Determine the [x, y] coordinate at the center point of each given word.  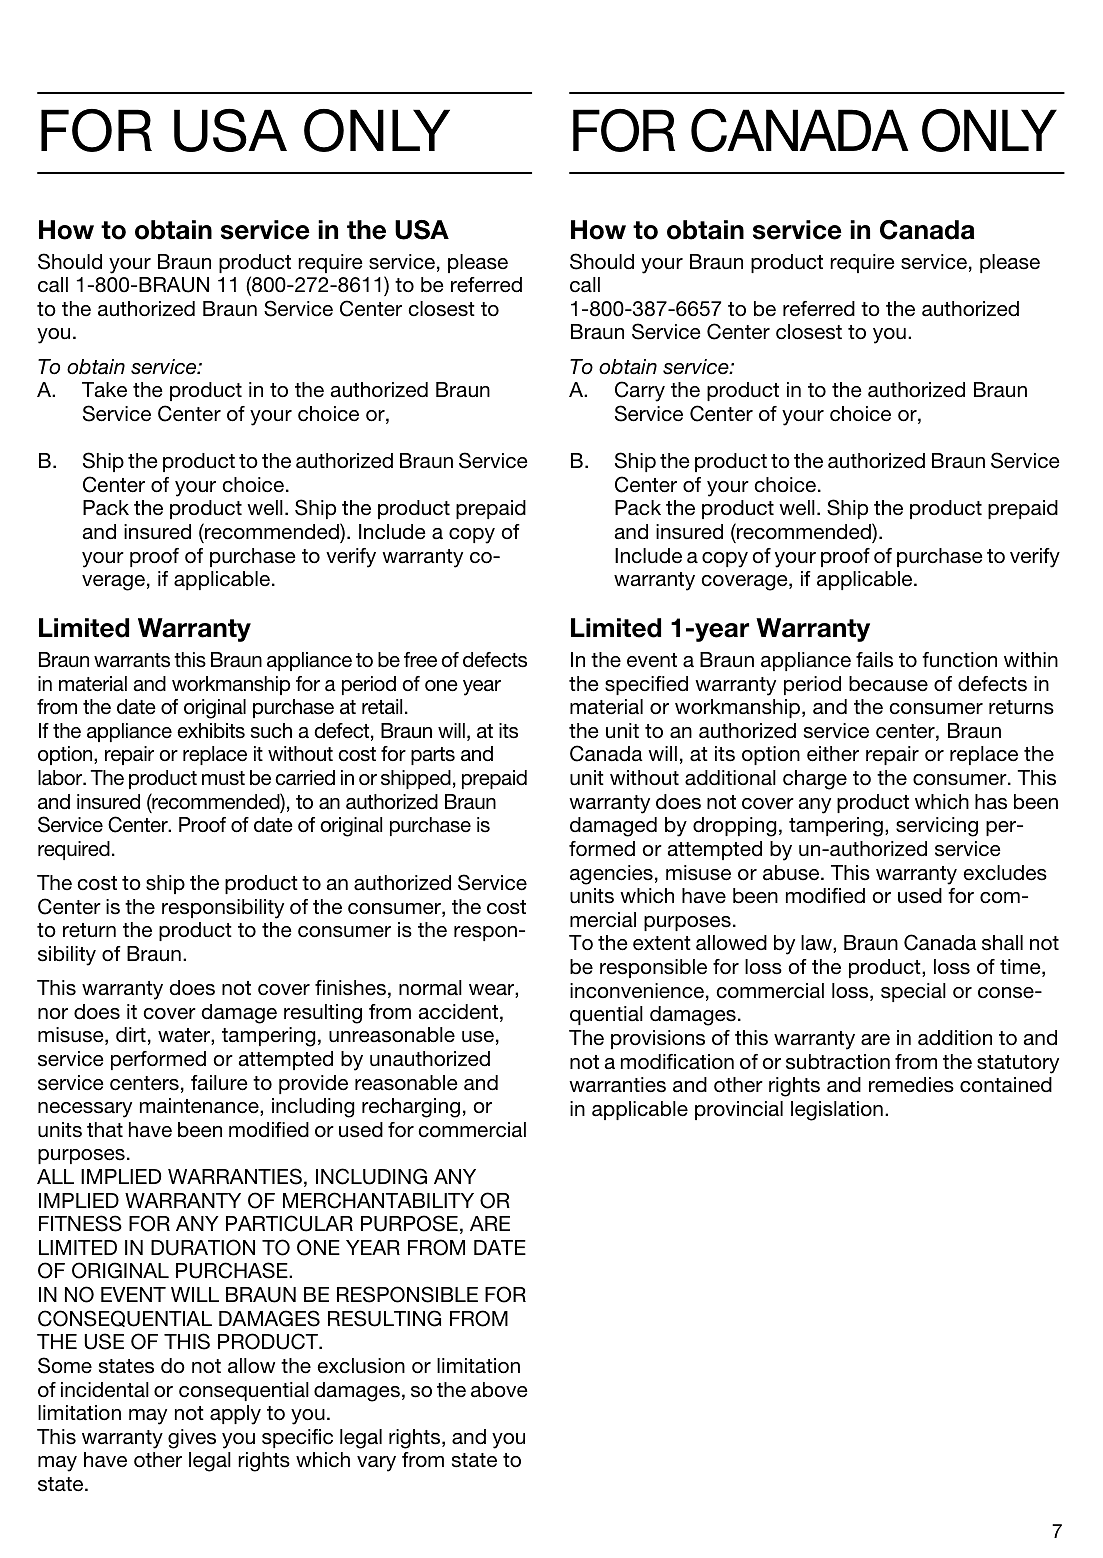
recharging [411, 1108]
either [833, 754]
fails [874, 660]
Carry [640, 391]
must [223, 778]
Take [104, 390]
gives [192, 1439]
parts [433, 756]
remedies [911, 1085]
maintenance [200, 1107]
